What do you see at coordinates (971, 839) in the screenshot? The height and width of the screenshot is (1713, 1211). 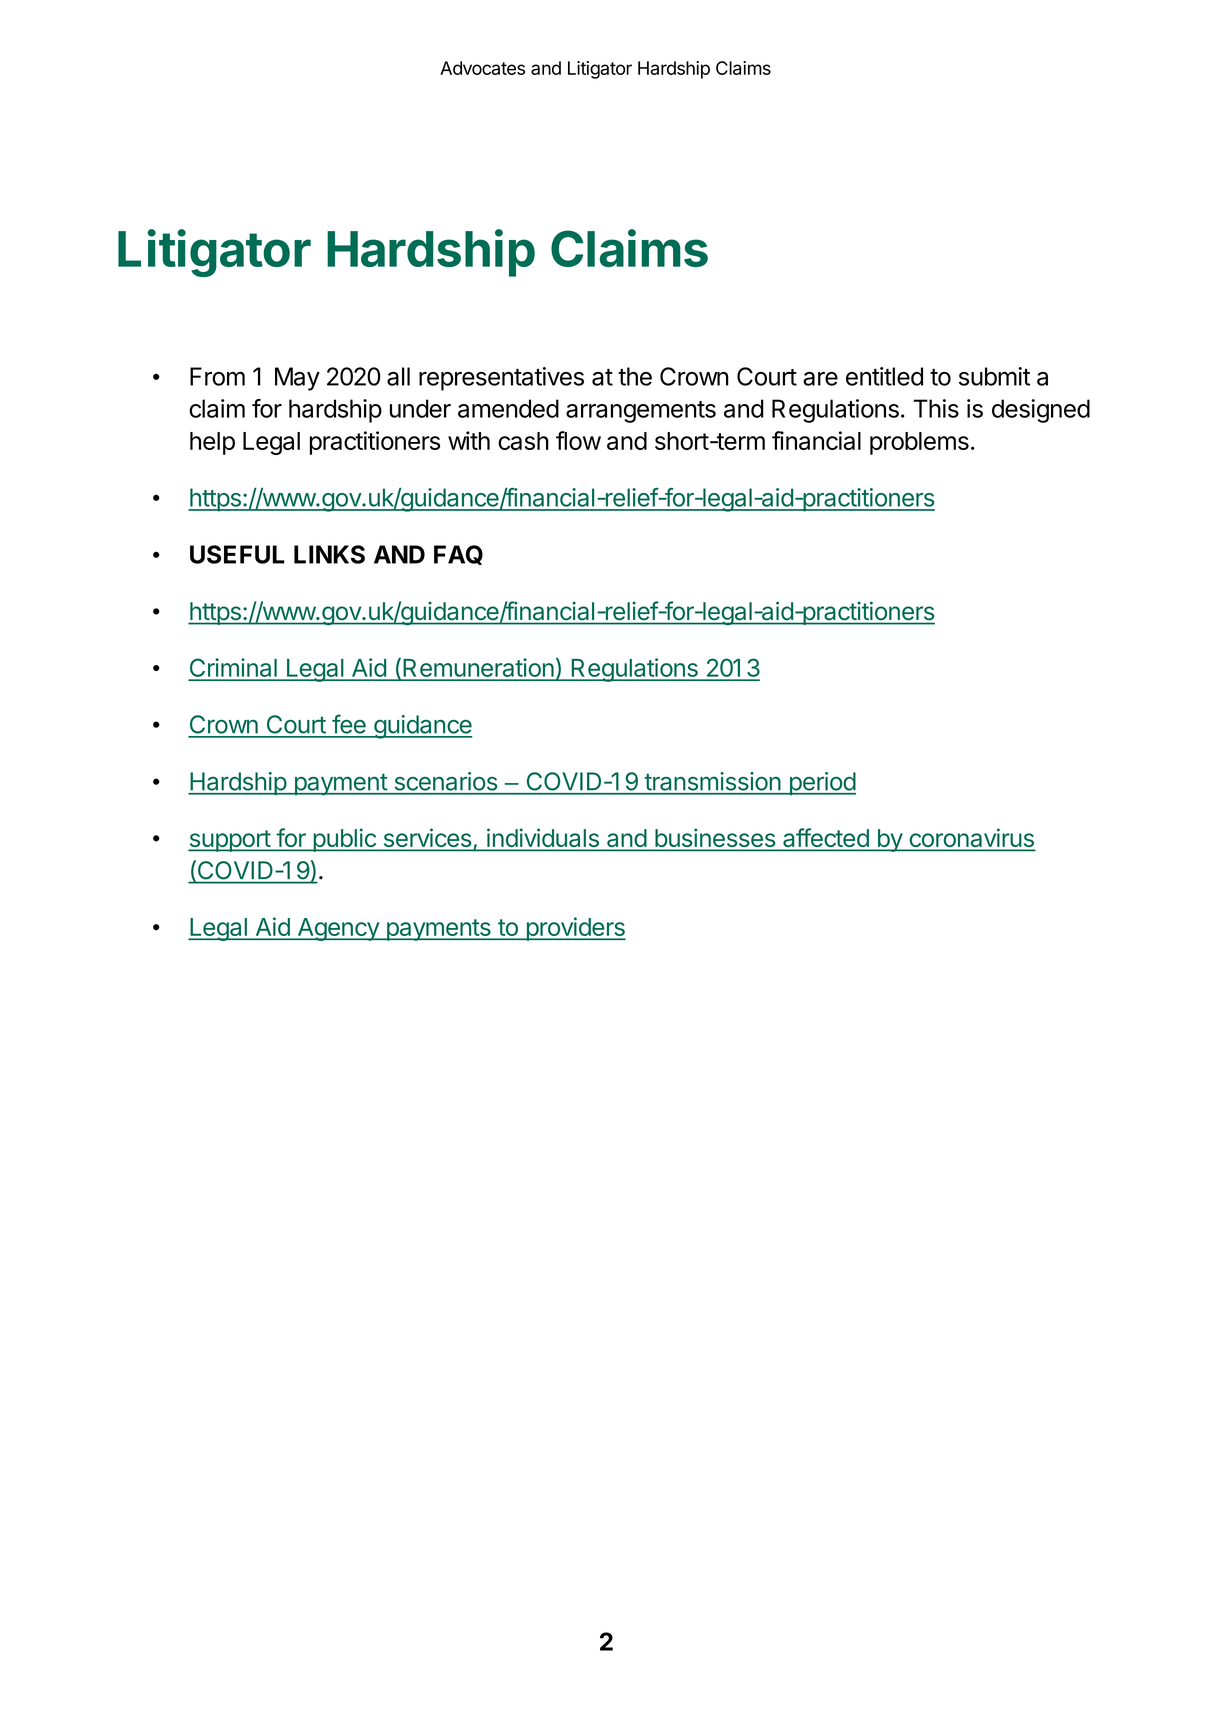 I see `coronavirus` at bounding box center [971, 839].
